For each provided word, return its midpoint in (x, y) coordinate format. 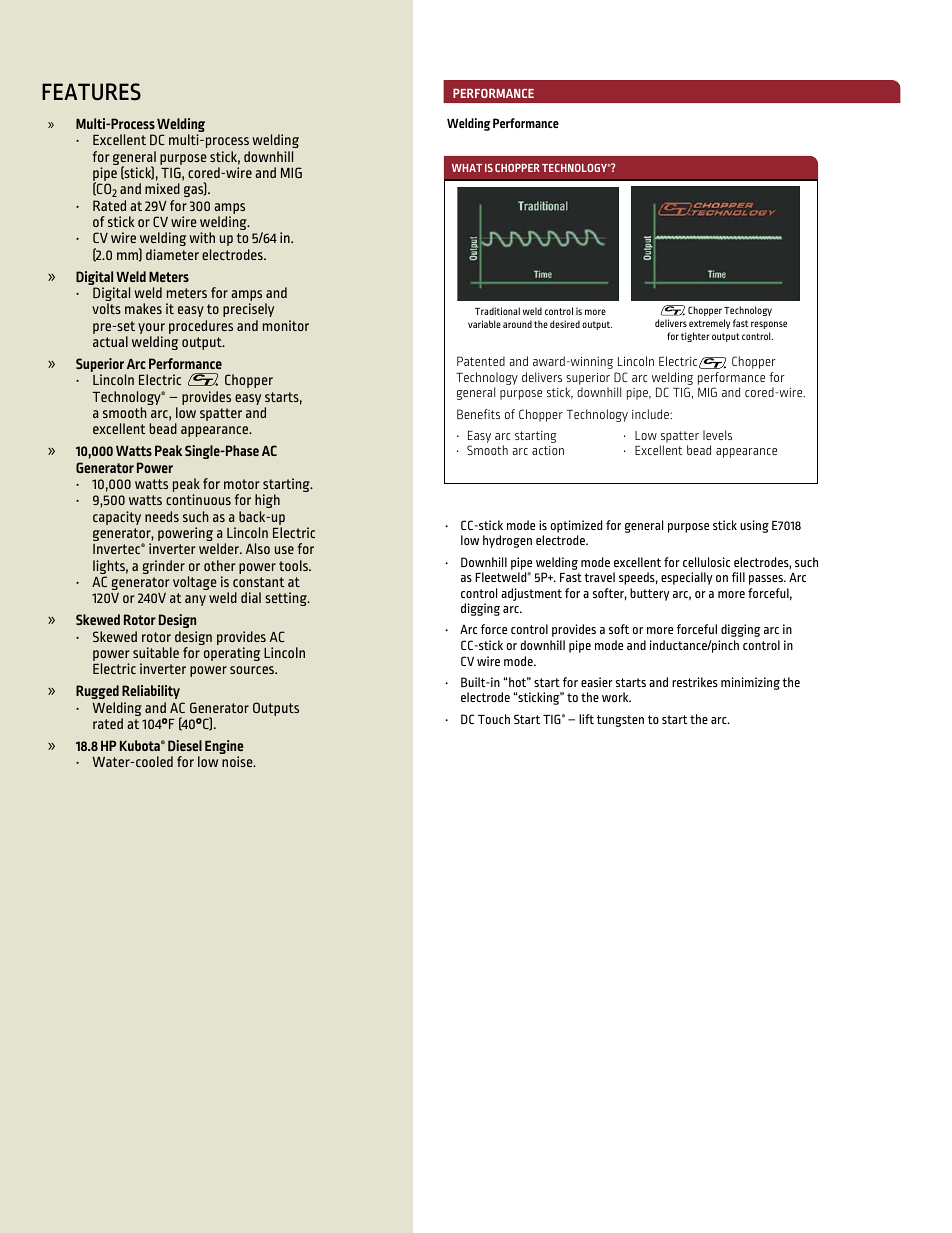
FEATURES (91, 92)
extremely (709, 324)
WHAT (467, 168)
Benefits (478, 414)
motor (241, 484)
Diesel (185, 745)
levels (717, 435)
